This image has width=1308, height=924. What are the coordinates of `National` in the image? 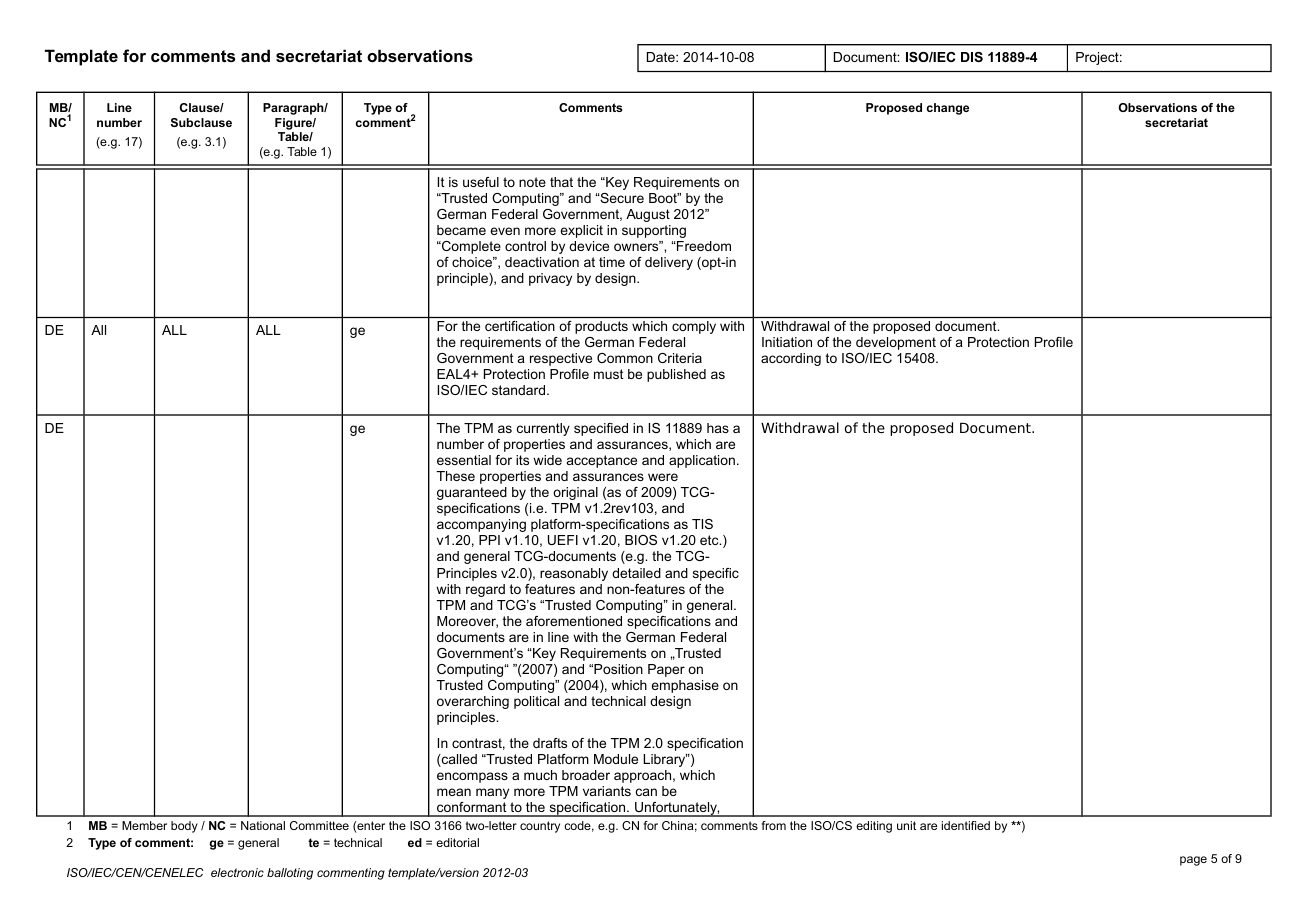 It's located at (263, 825).
